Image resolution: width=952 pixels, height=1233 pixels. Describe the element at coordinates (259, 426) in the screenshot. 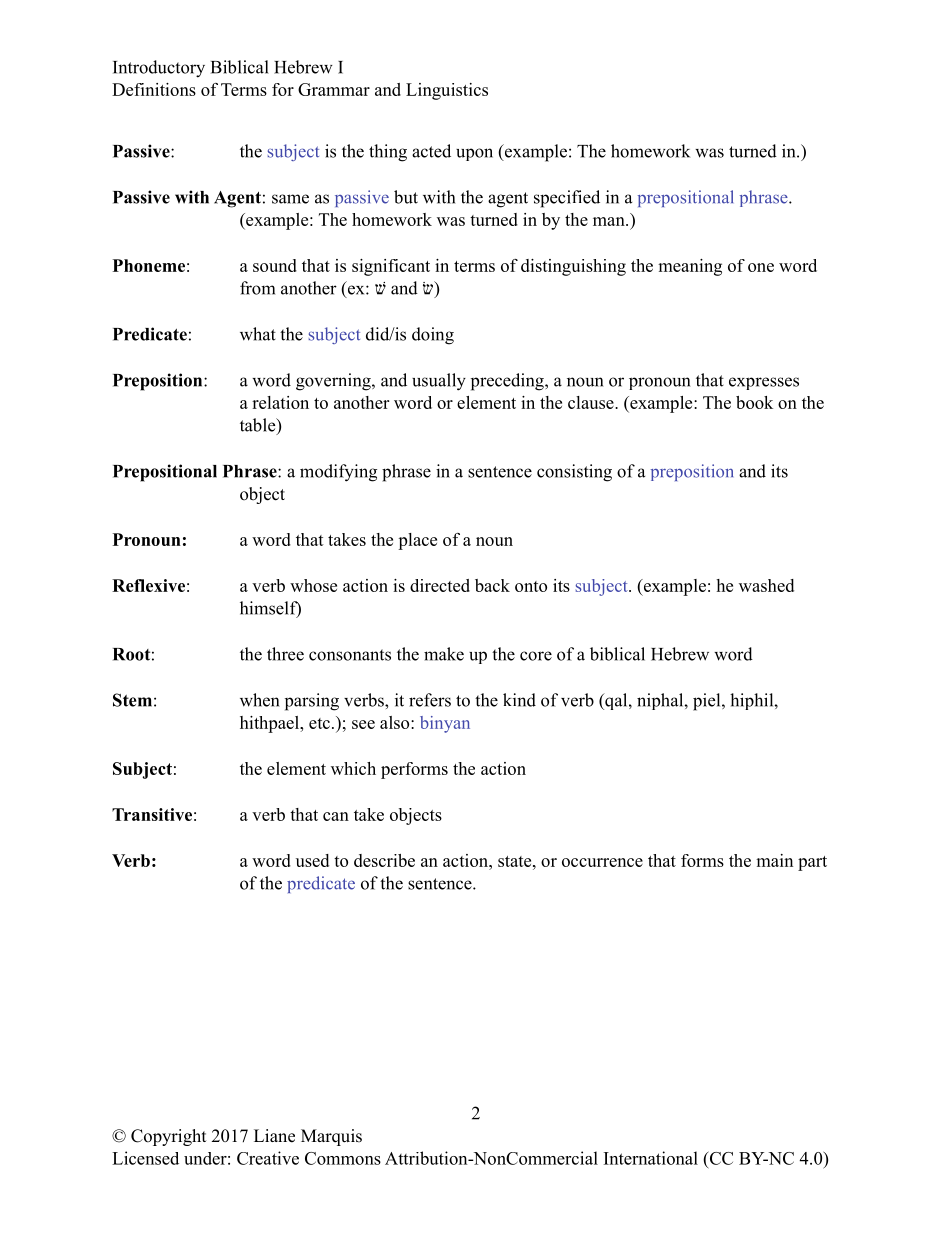

I see `table` at that location.
